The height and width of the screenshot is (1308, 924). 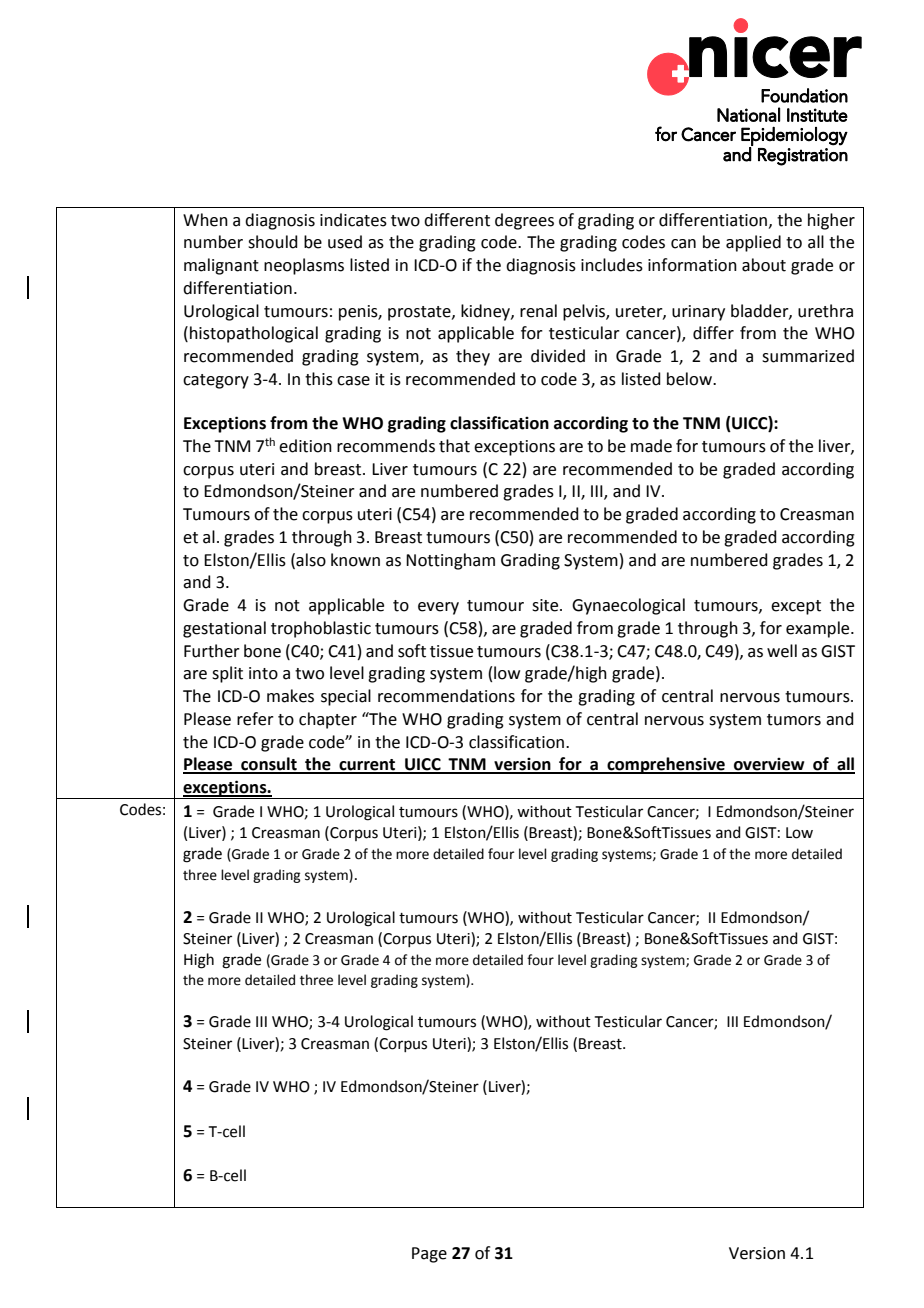 I want to click on applied, so click(x=753, y=243).
